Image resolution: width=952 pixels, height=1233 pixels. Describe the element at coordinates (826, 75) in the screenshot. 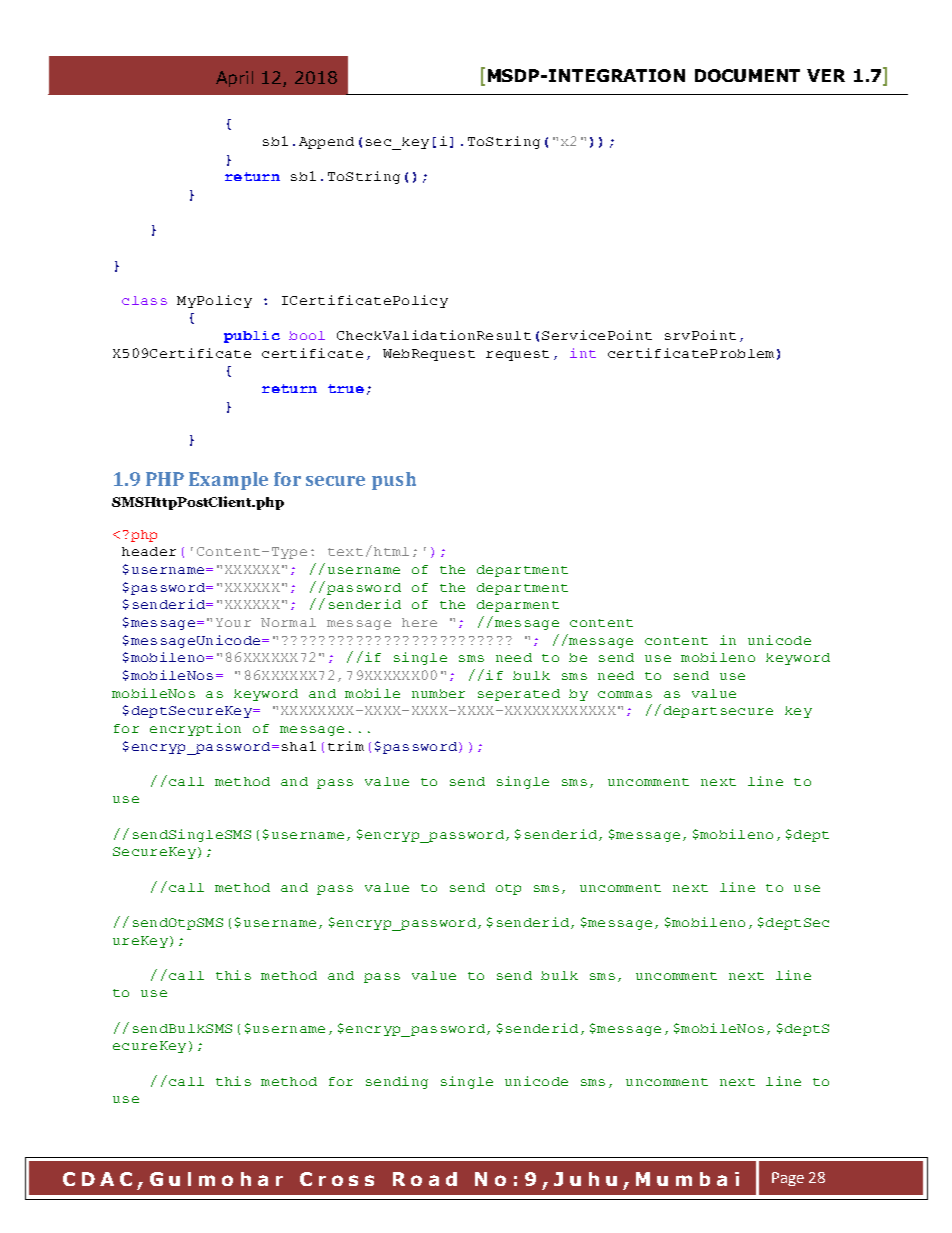

I see `VER` at that location.
